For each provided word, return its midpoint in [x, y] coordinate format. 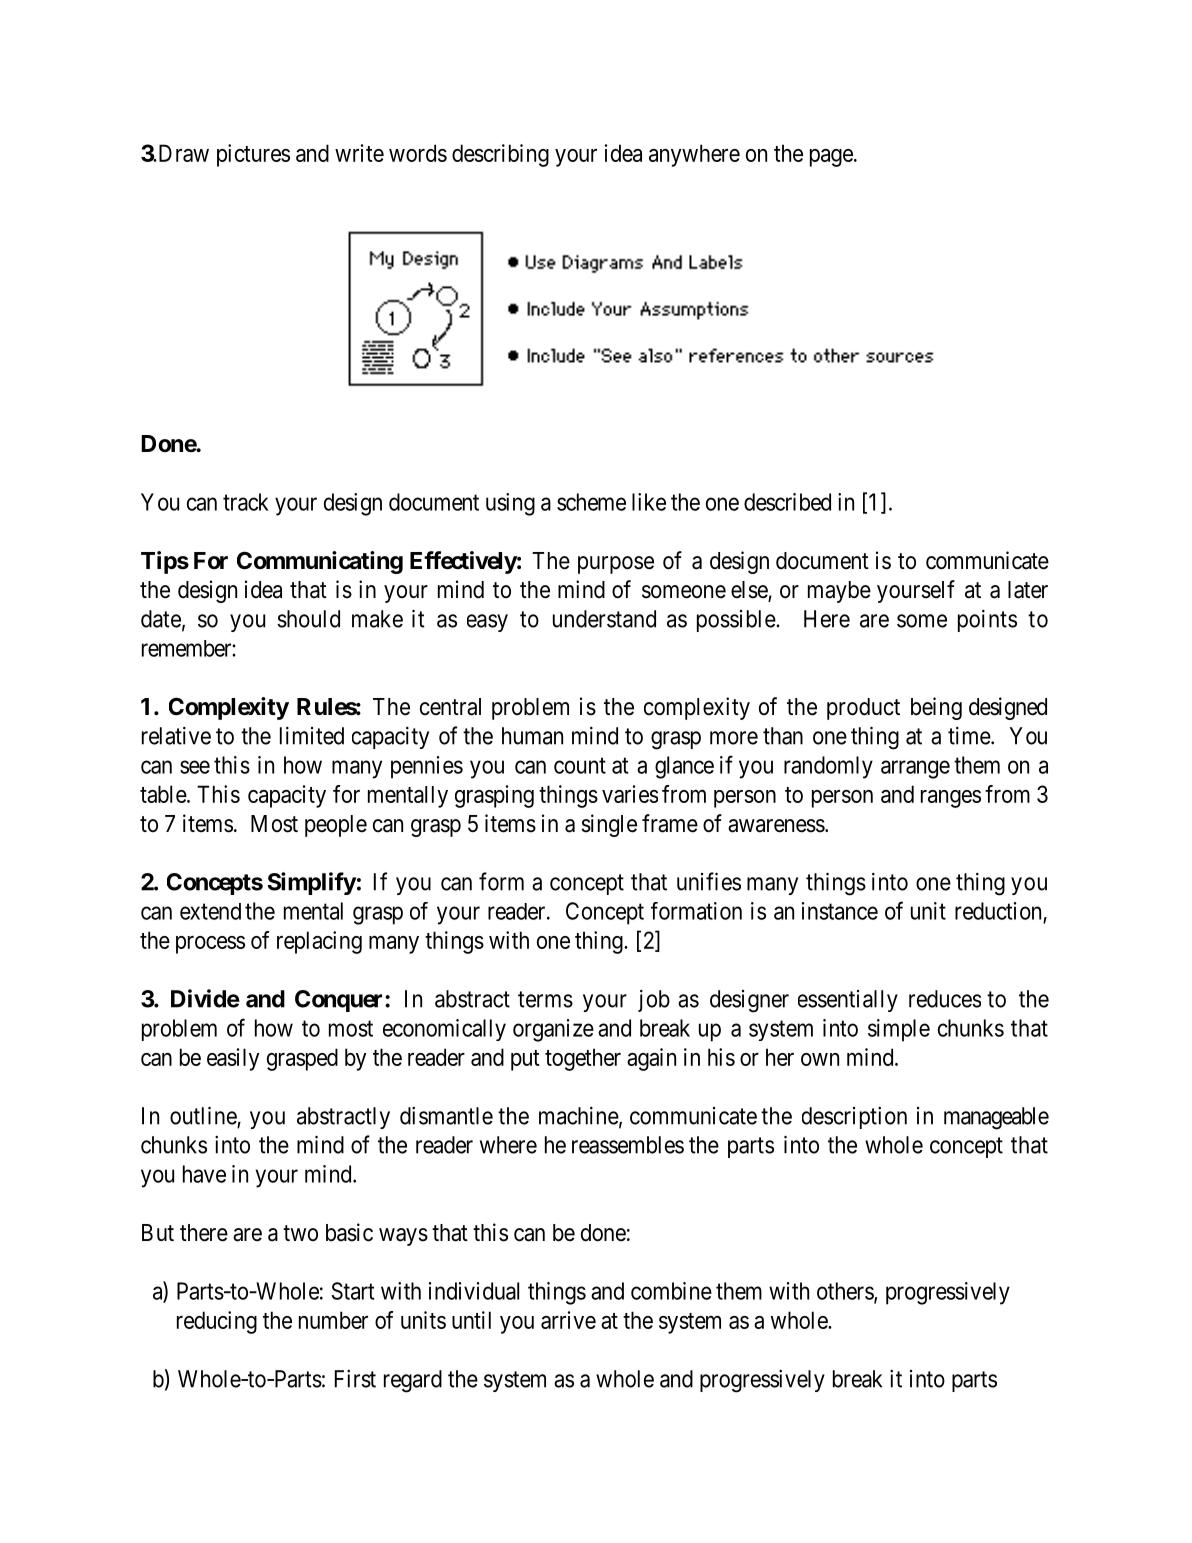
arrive [568, 1320]
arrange [915, 769]
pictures [253, 155]
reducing [217, 1322]
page [831, 158]
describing [500, 155]
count [580, 765]
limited [312, 736]
